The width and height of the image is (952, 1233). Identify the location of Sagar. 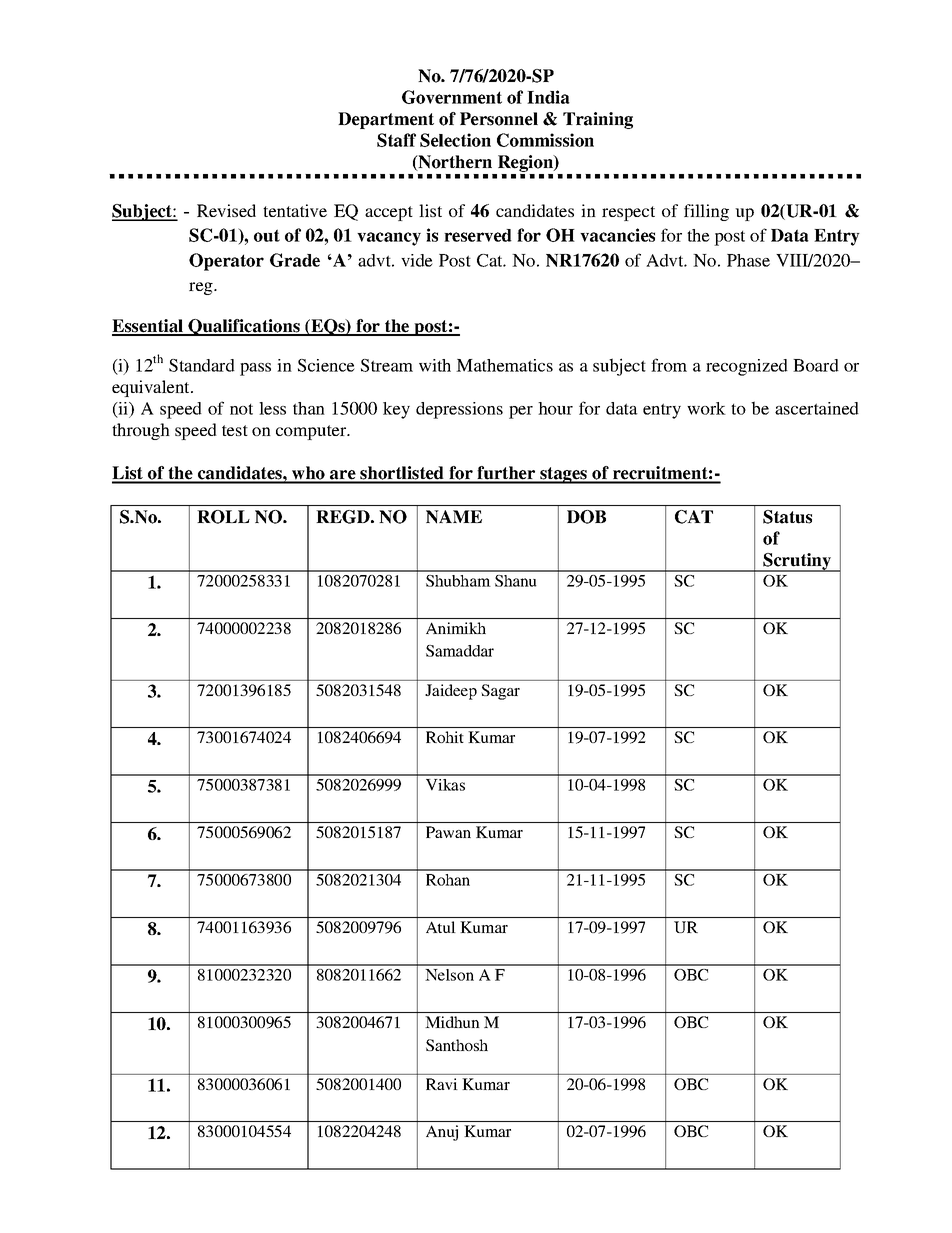
(500, 692).
